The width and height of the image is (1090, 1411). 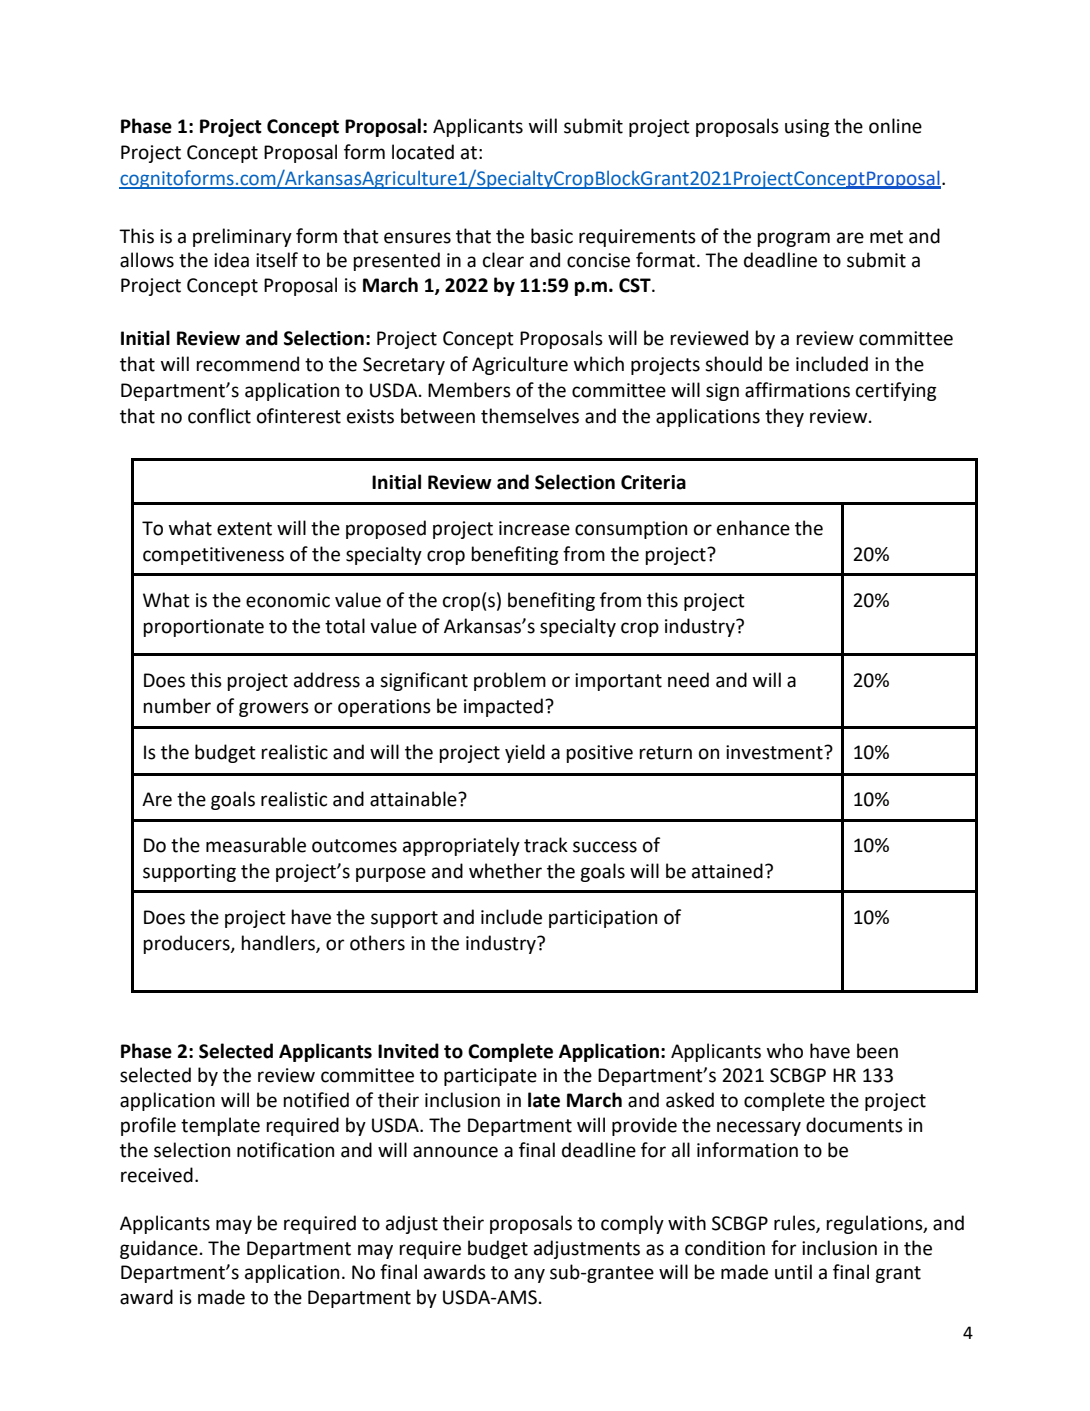 What do you see at coordinates (242, 237) in the image?
I see `preliminary` at bounding box center [242, 237].
